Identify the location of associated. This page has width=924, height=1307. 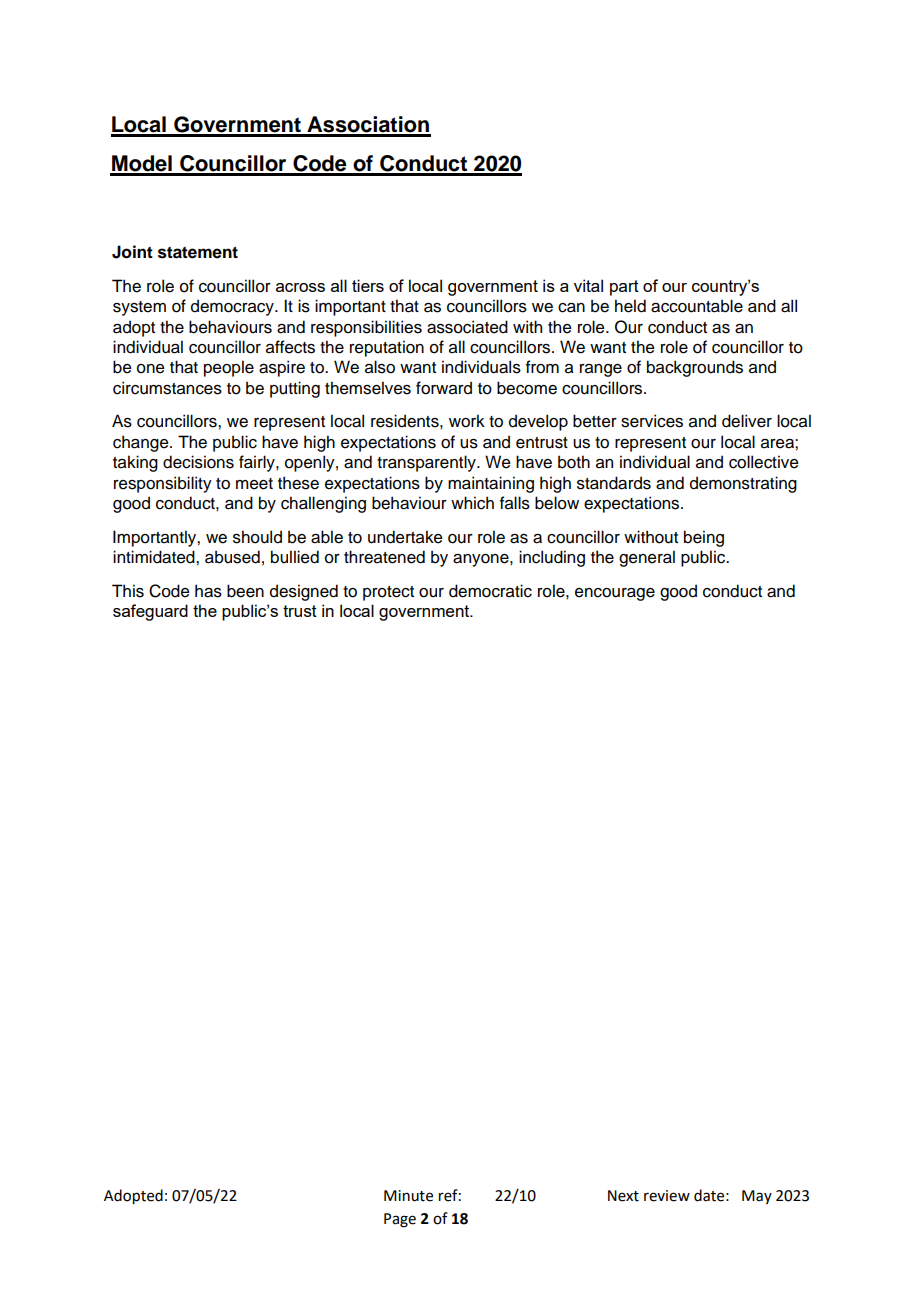
(467, 327).
